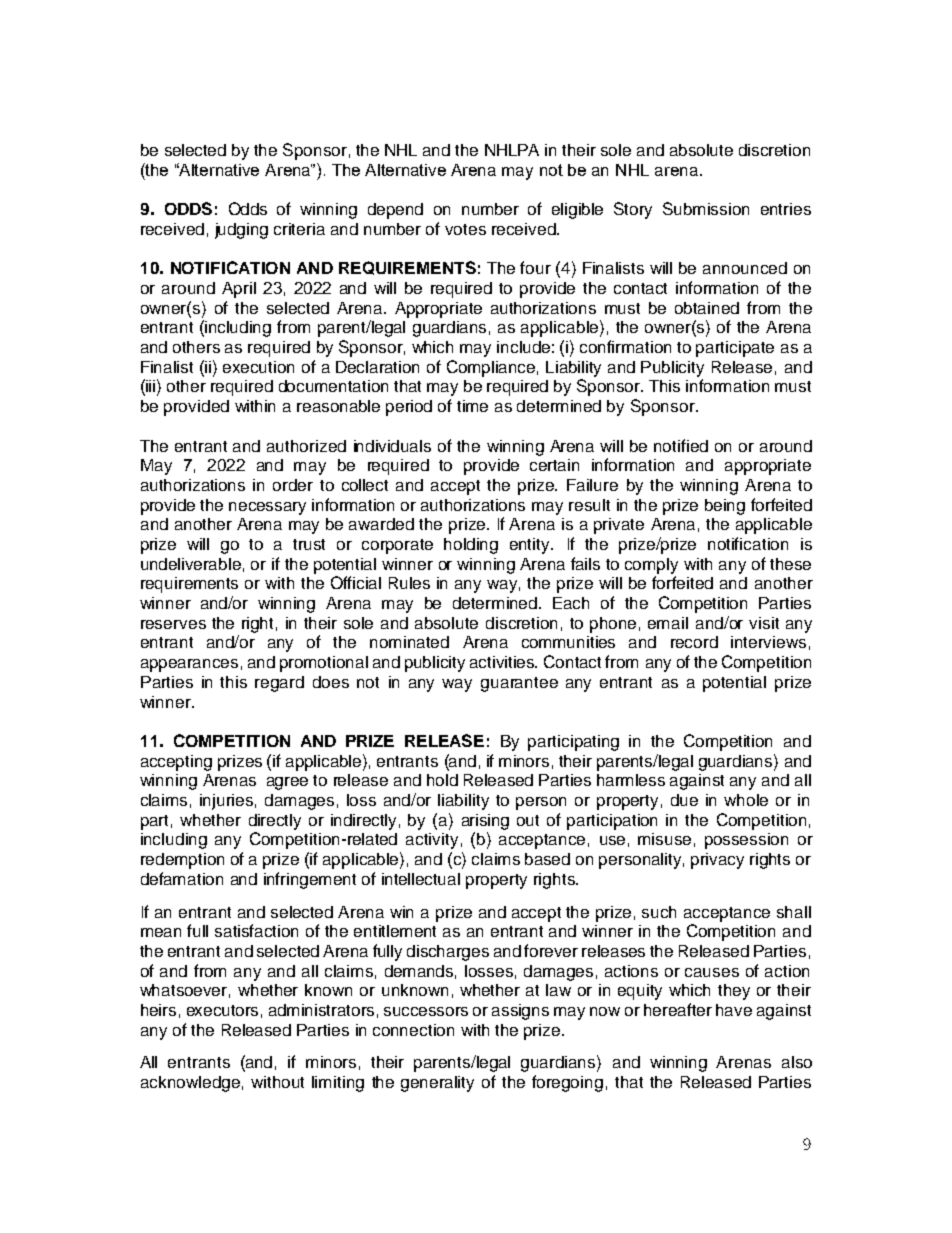  I want to click on arising, so click(485, 822).
